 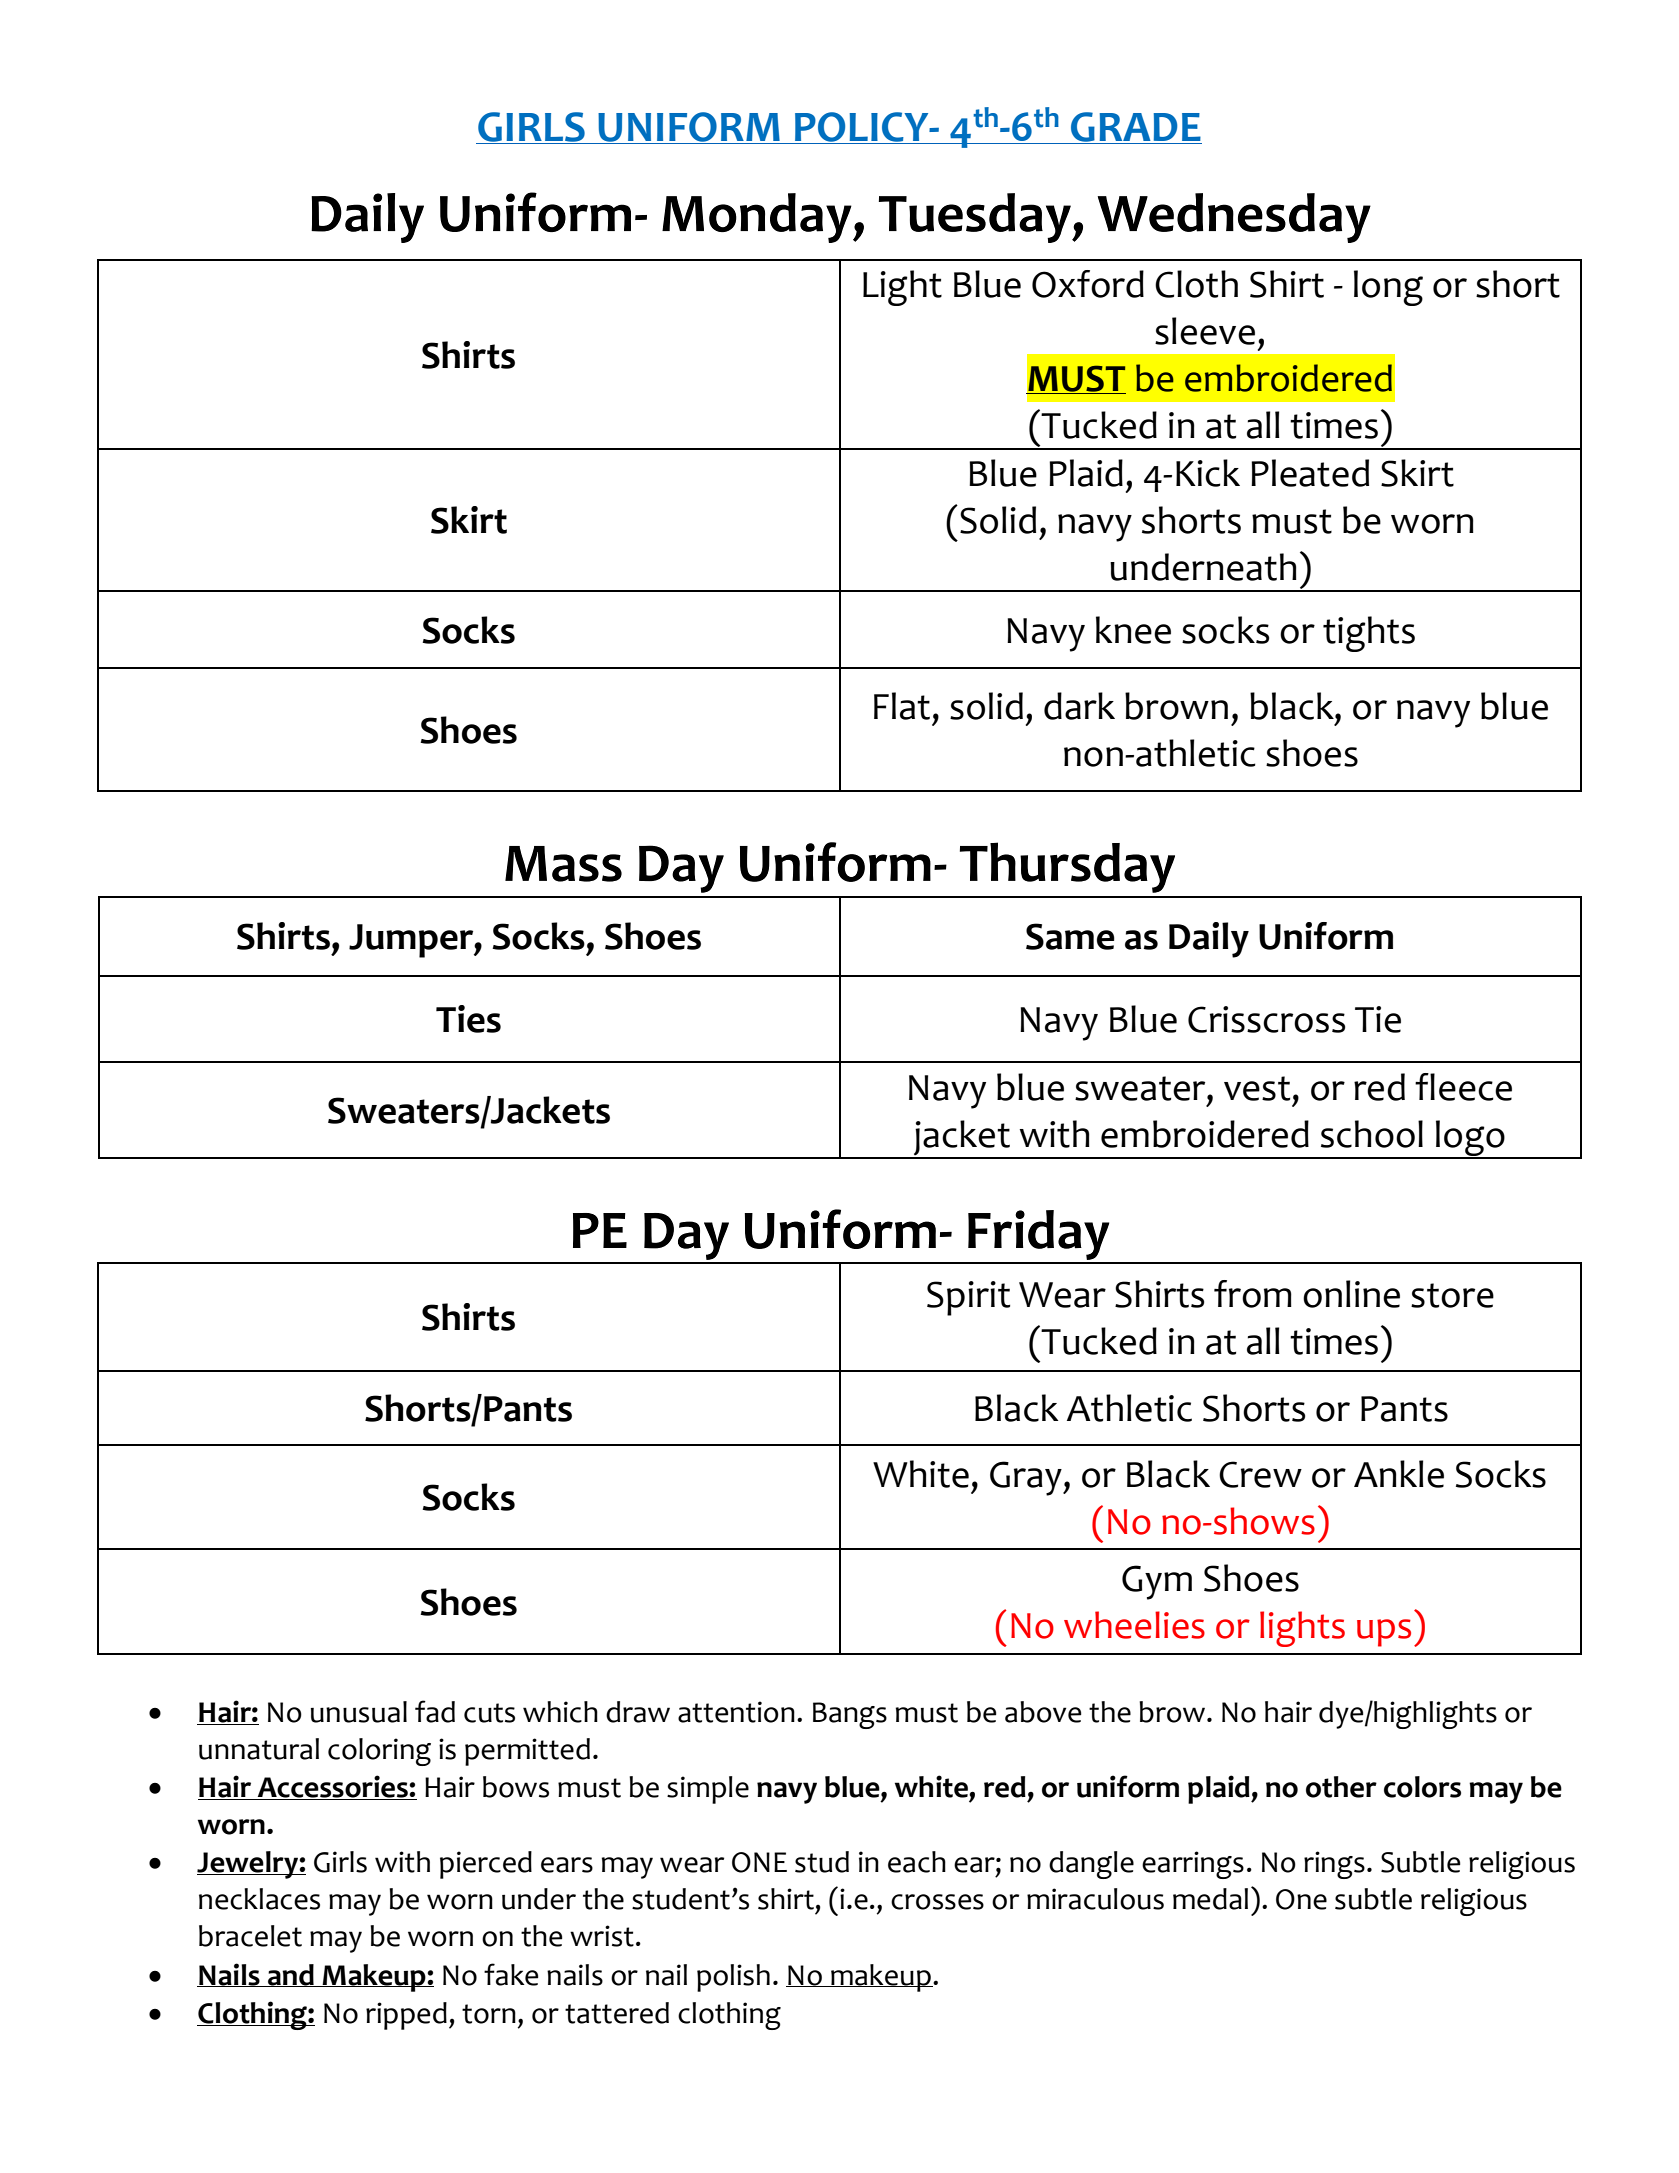 I want to click on Mass, so click(x=563, y=864).
